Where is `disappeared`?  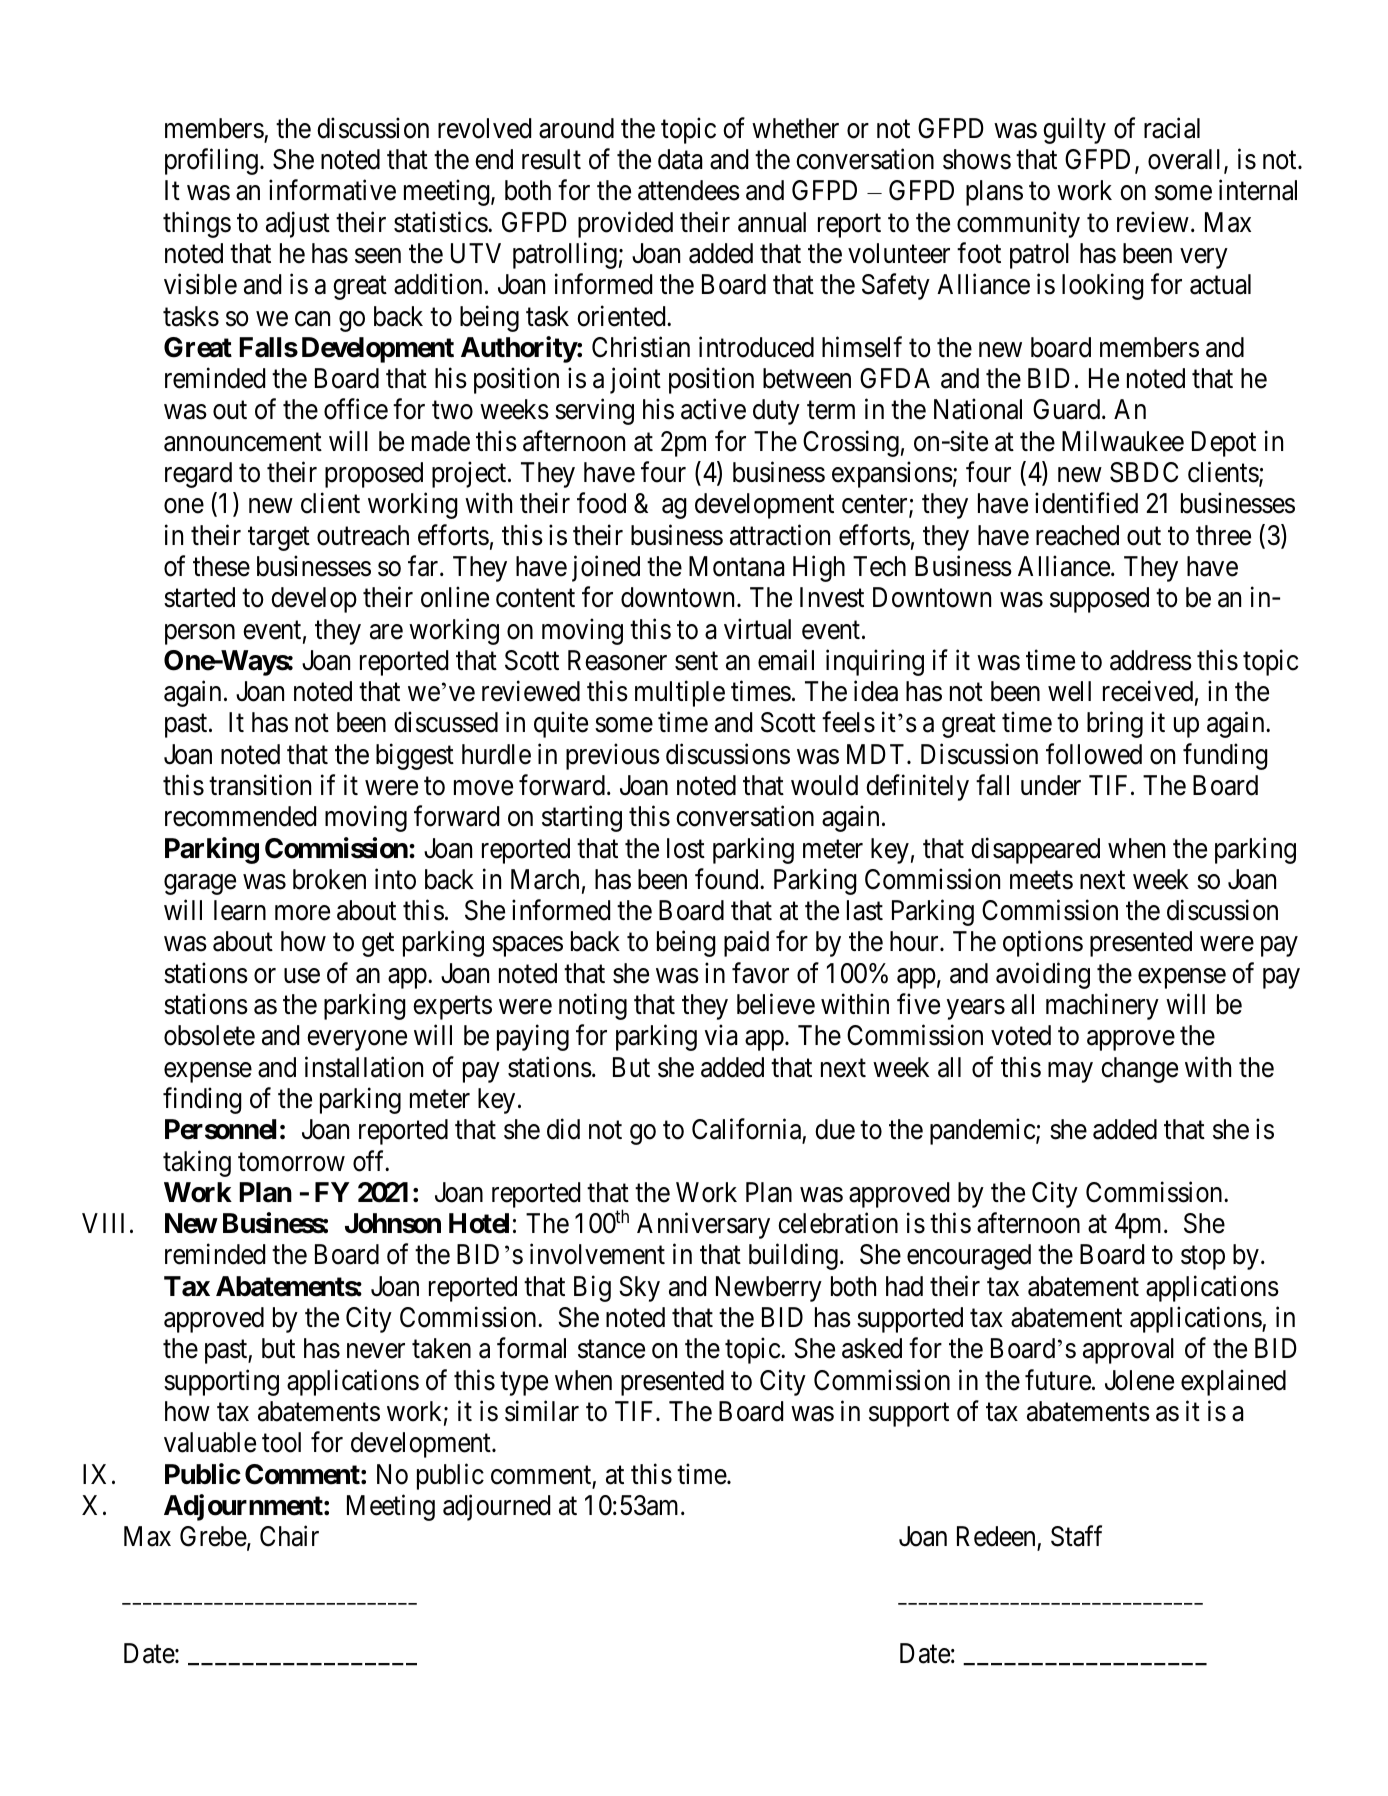
disappeared is located at coordinates (1035, 850).
